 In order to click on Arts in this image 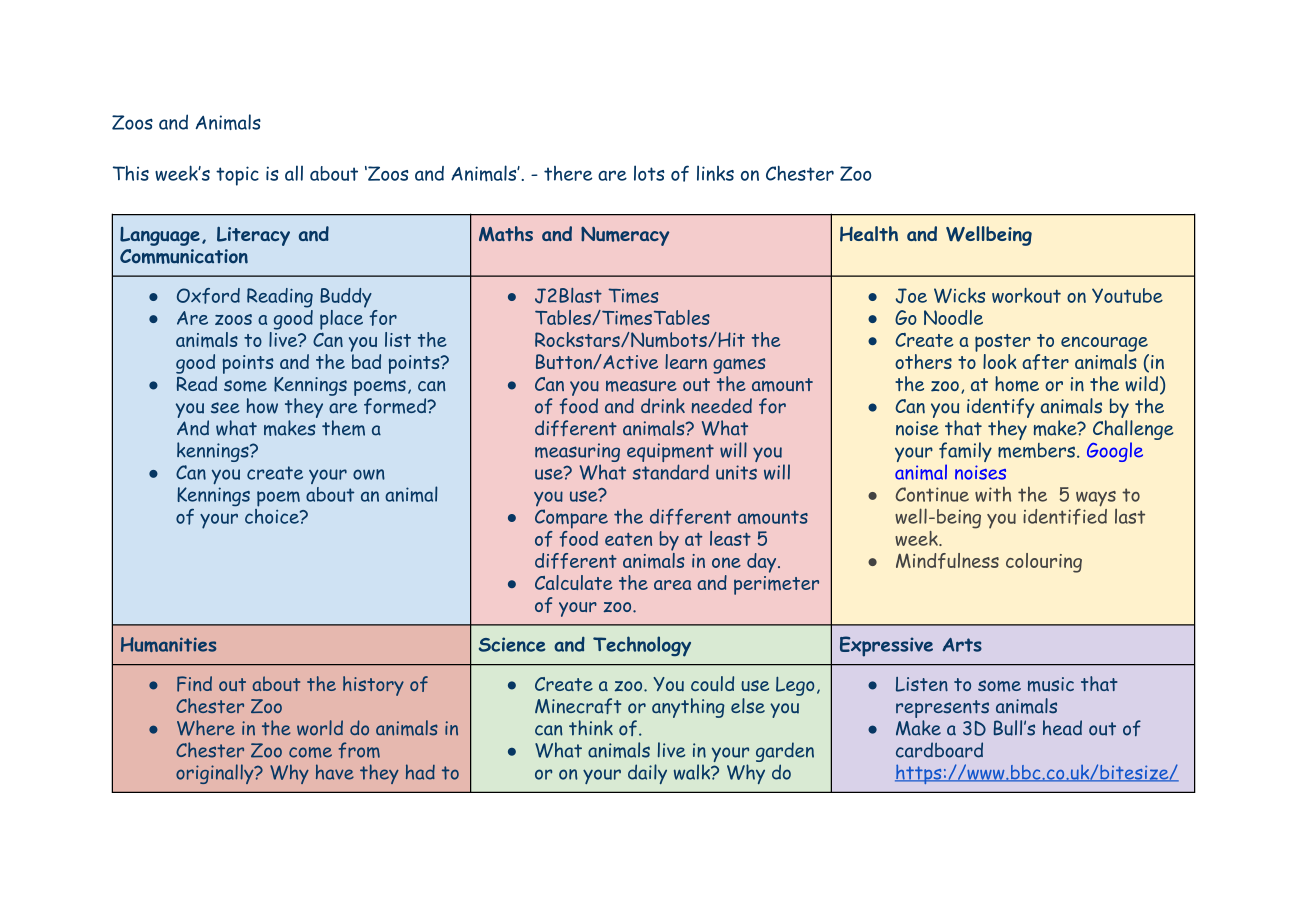, I will do `click(962, 645)`.
